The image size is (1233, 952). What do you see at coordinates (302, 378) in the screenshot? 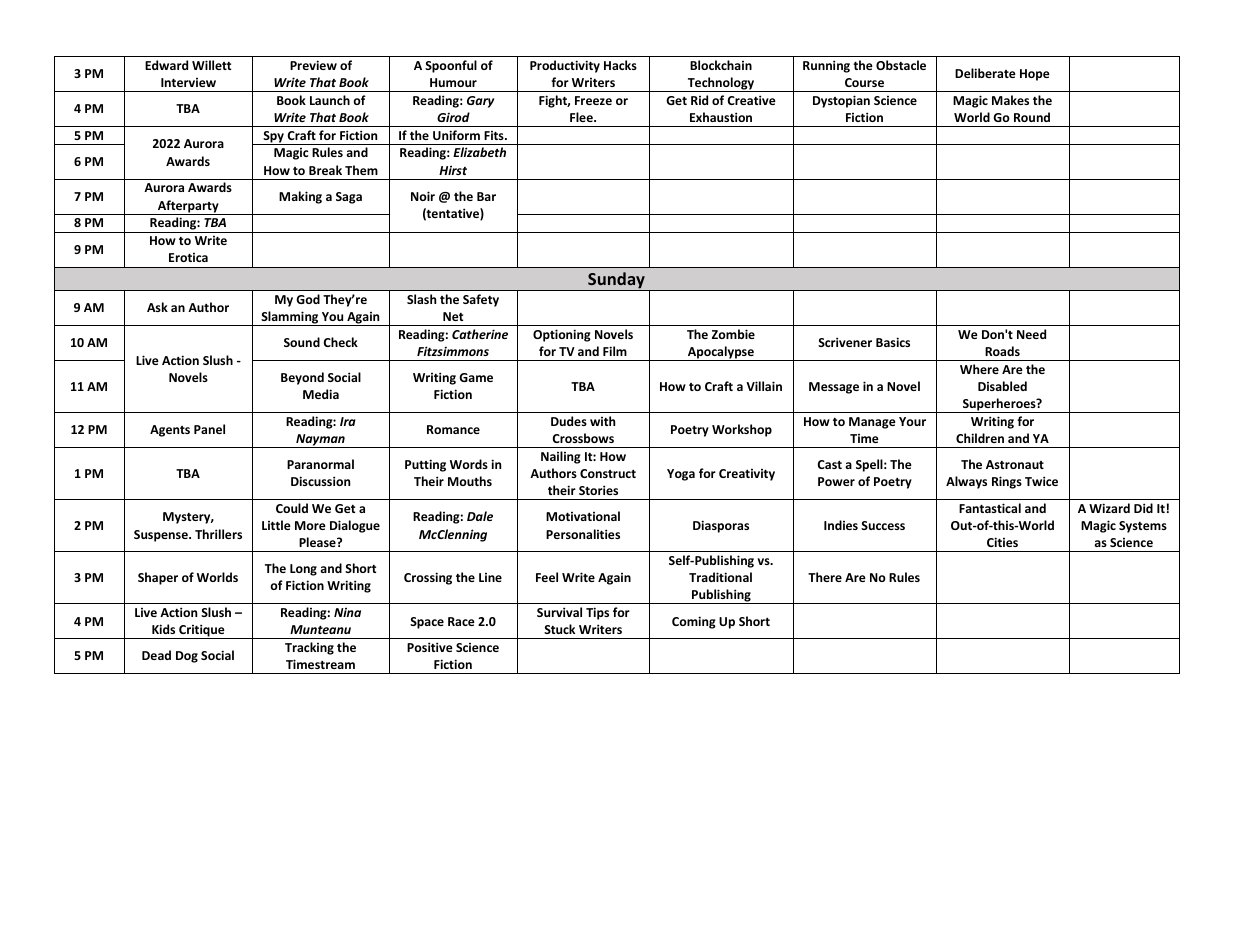
I see `Beyond` at bounding box center [302, 378].
